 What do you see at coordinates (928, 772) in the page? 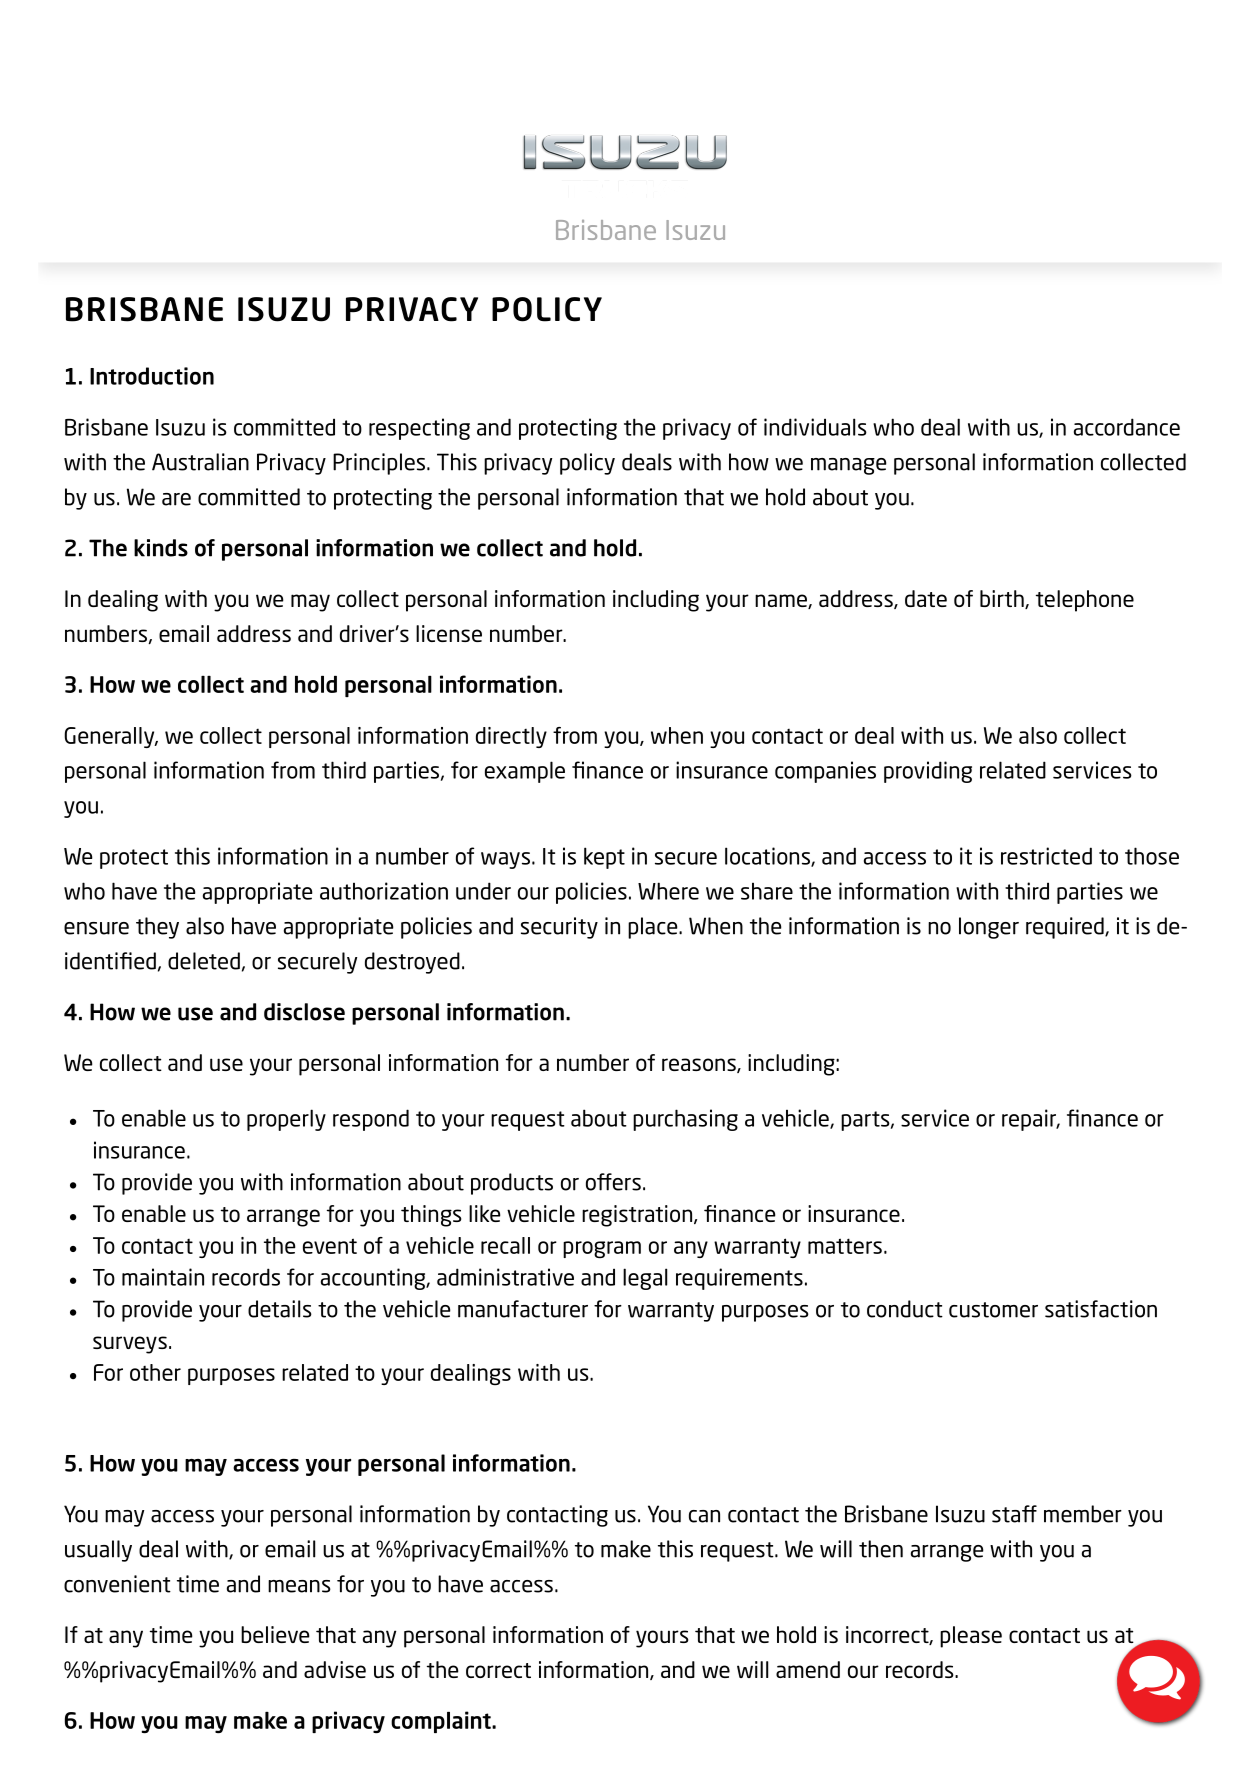
I see `providing` at bounding box center [928, 772].
